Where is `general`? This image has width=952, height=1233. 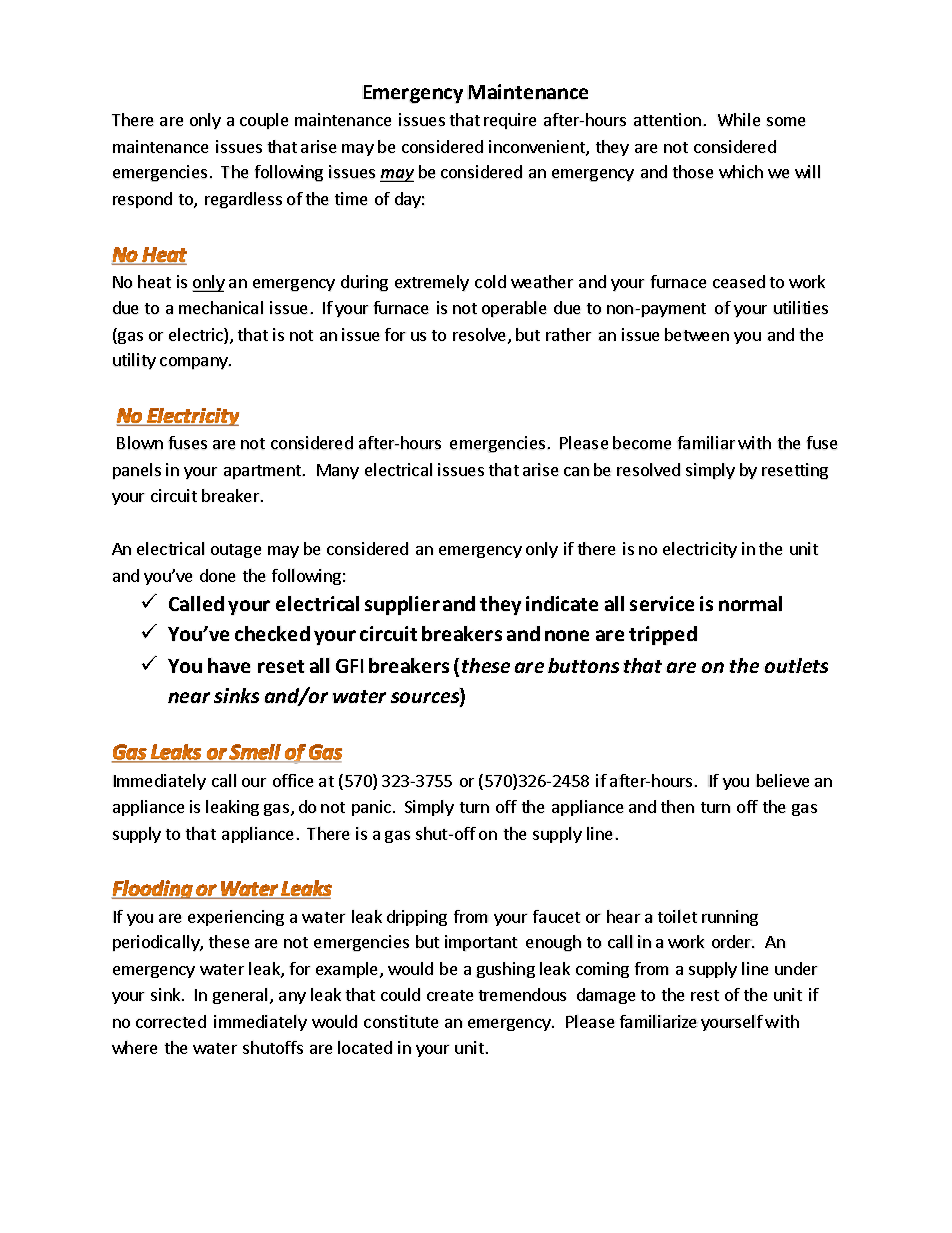
general is located at coordinates (240, 996).
